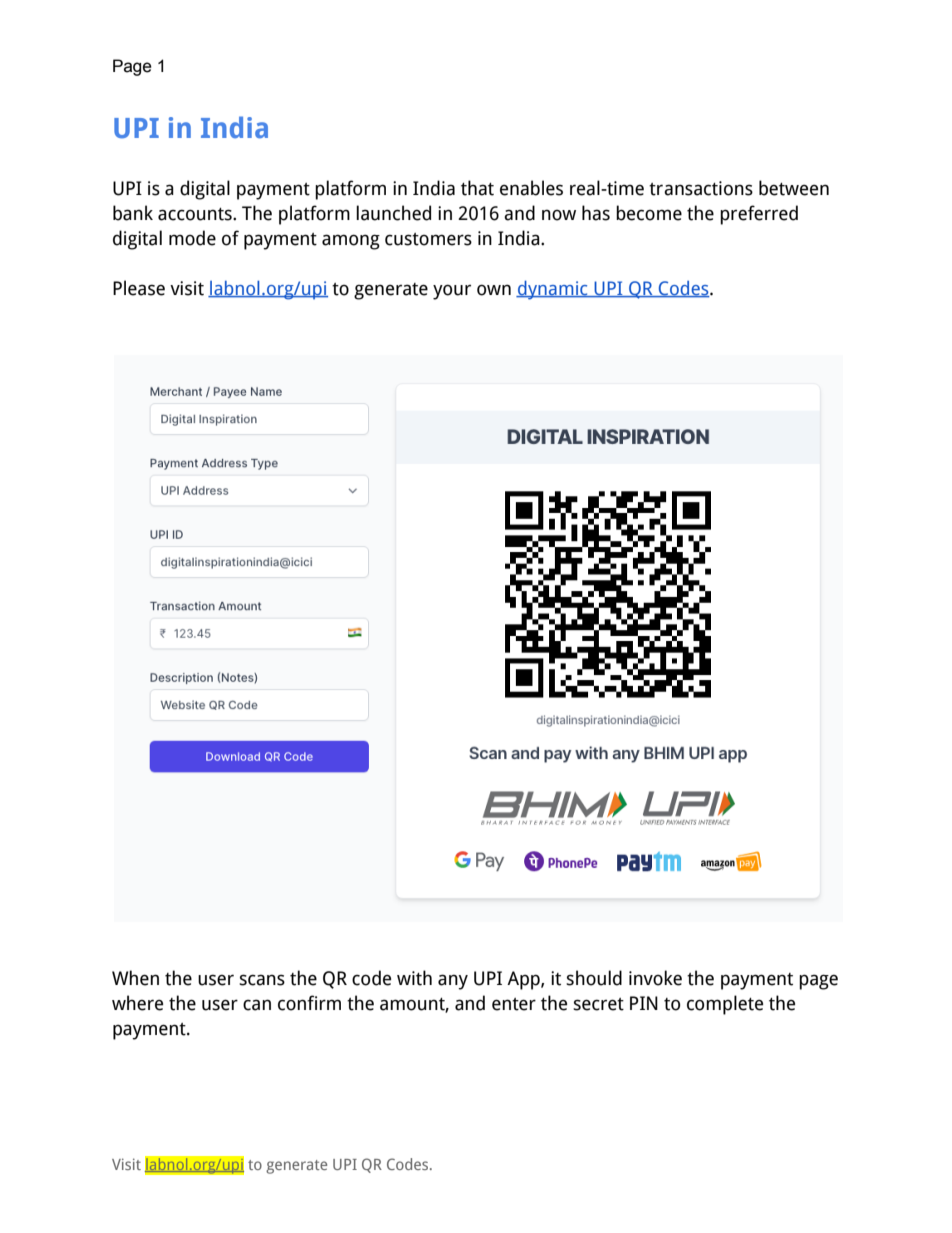 This screenshot has height=1233, width=952. What do you see at coordinates (452, 292) in the screenshot?
I see `your` at bounding box center [452, 292].
